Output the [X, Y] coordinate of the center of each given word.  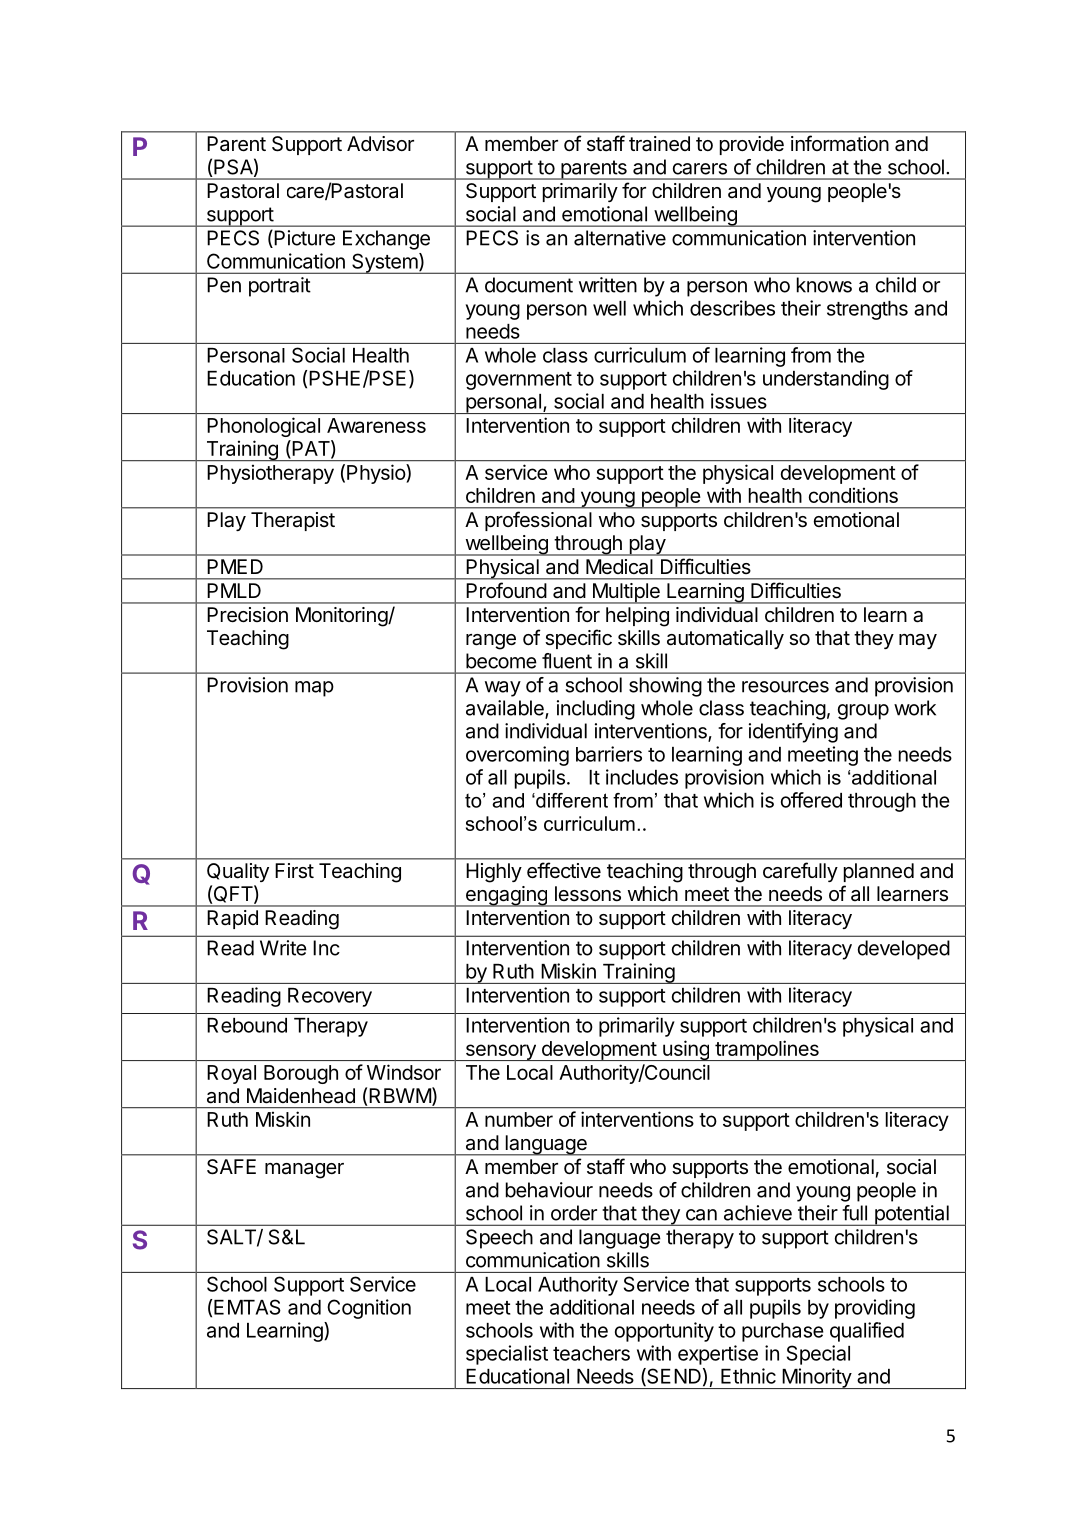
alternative [620, 238]
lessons [588, 894]
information [840, 143]
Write [283, 948]
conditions [853, 495]
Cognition [369, 1309]
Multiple [626, 593]
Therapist [293, 521]
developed [904, 950]
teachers [591, 1353]
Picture [303, 239]
